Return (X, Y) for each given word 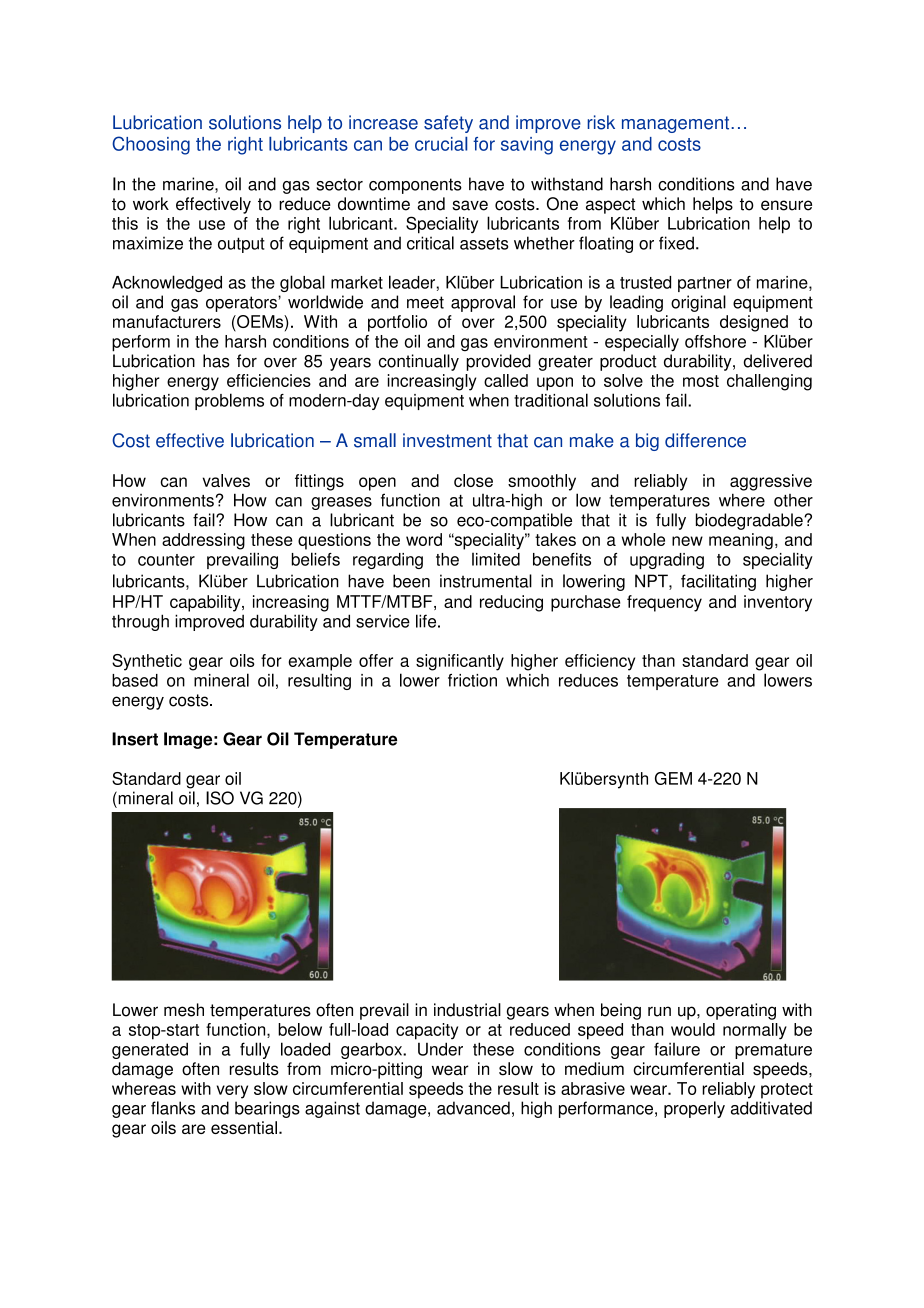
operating (741, 1011)
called (506, 380)
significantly (460, 662)
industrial (467, 1010)
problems (229, 401)
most (701, 381)
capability (206, 603)
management (677, 124)
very (232, 1092)
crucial (441, 144)
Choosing (151, 145)
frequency (664, 603)
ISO (220, 798)
